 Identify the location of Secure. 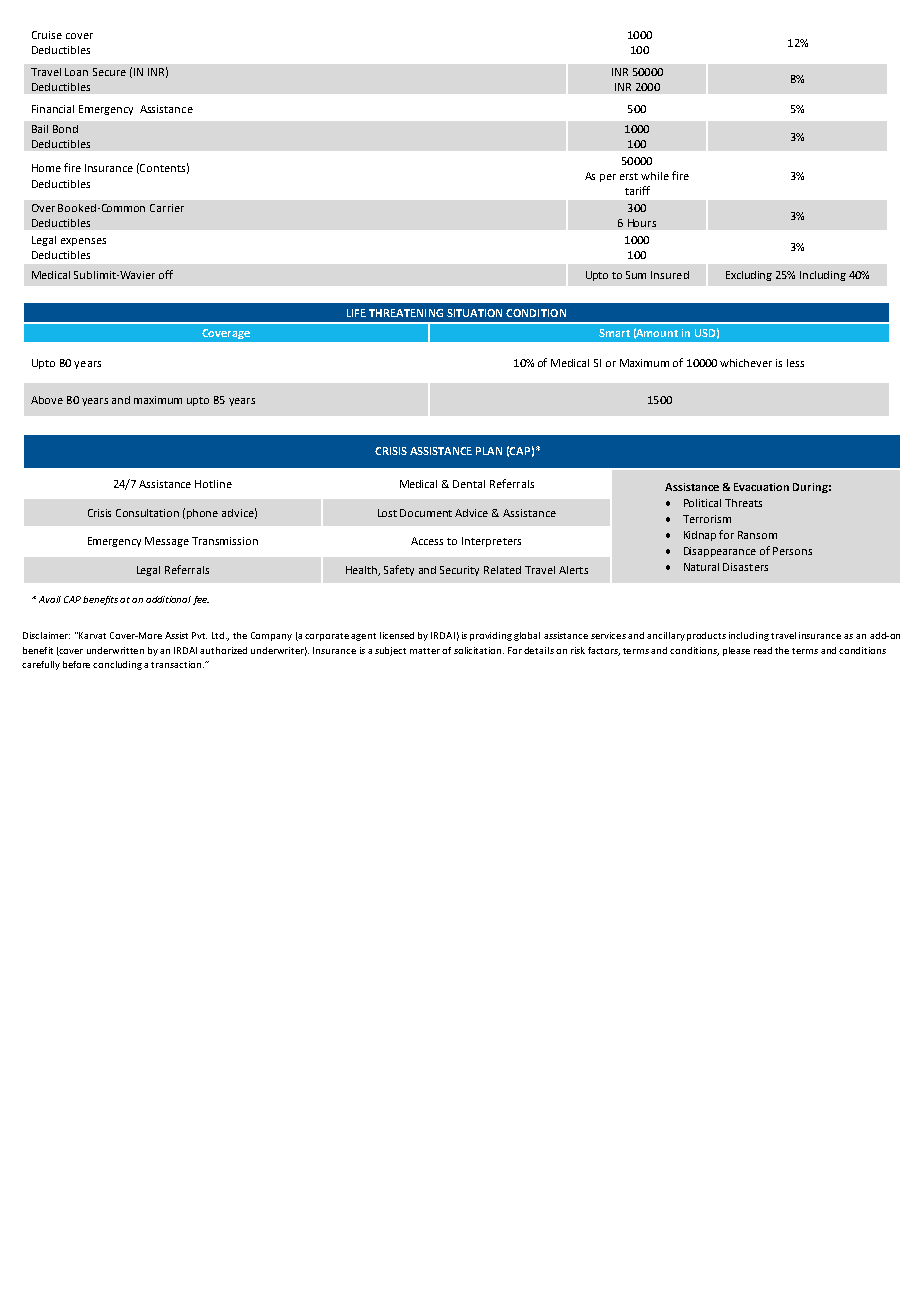
(109, 72).
